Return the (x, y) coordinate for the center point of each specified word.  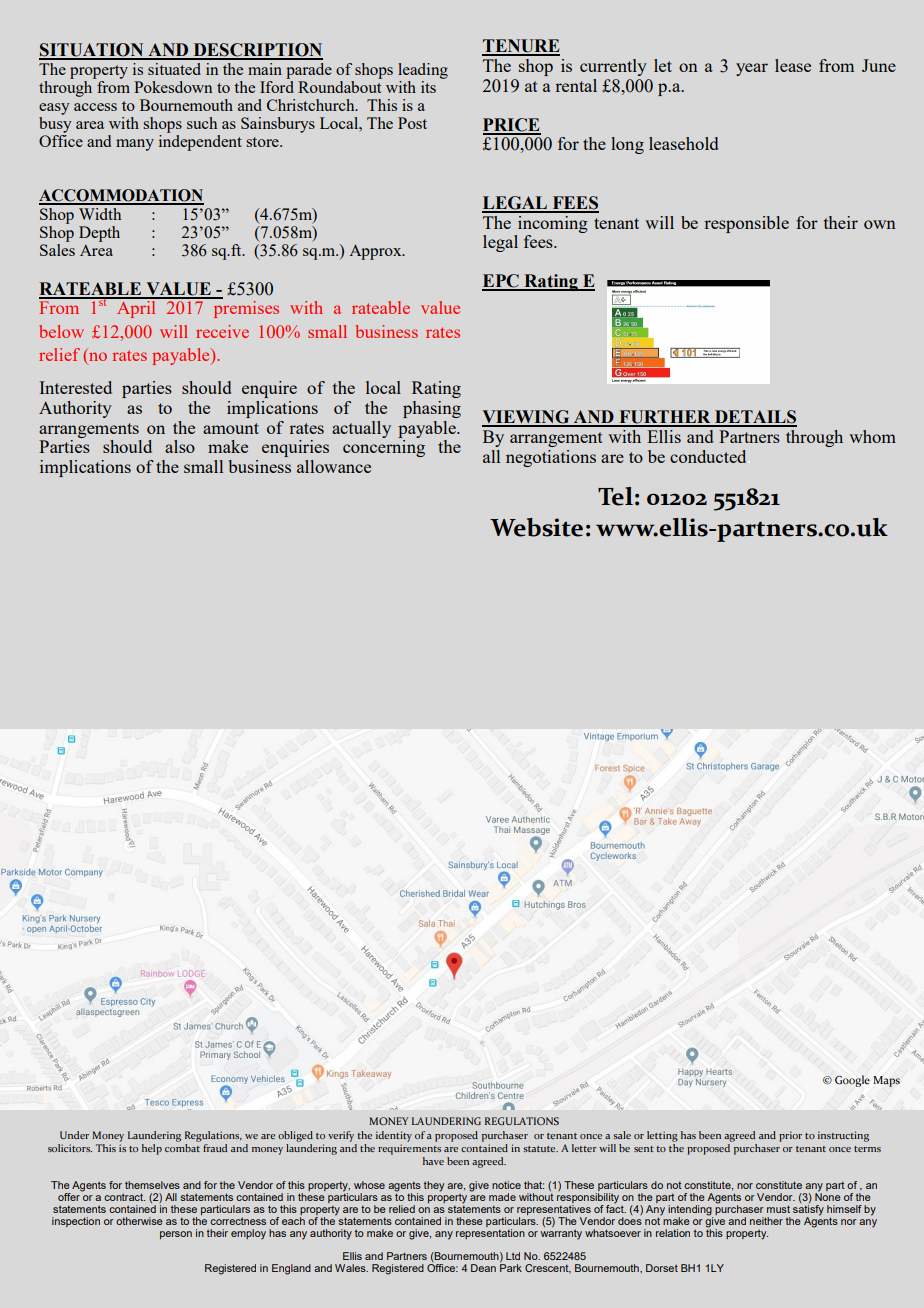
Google (852, 1081)
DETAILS (755, 418)
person (176, 1235)
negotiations (551, 458)
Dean (483, 1268)
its (428, 87)
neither (766, 1221)
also (180, 446)
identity (394, 1136)
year (752, 69)
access (95, 107)
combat (182, 1146)
